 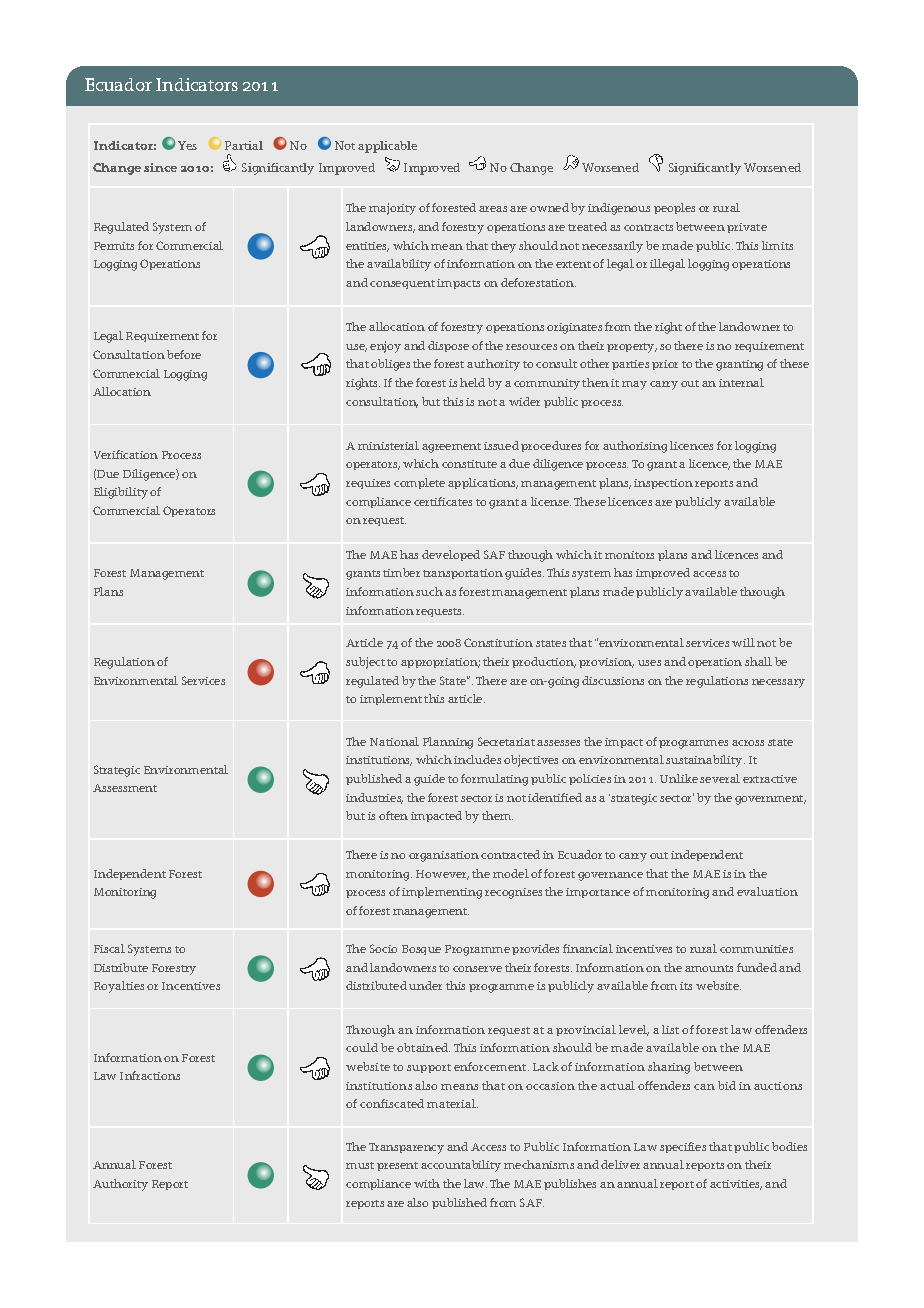 What do you see at coordinates (493, 209) in the screenshot?
I see `areas` at bounding box center [493, 209].
